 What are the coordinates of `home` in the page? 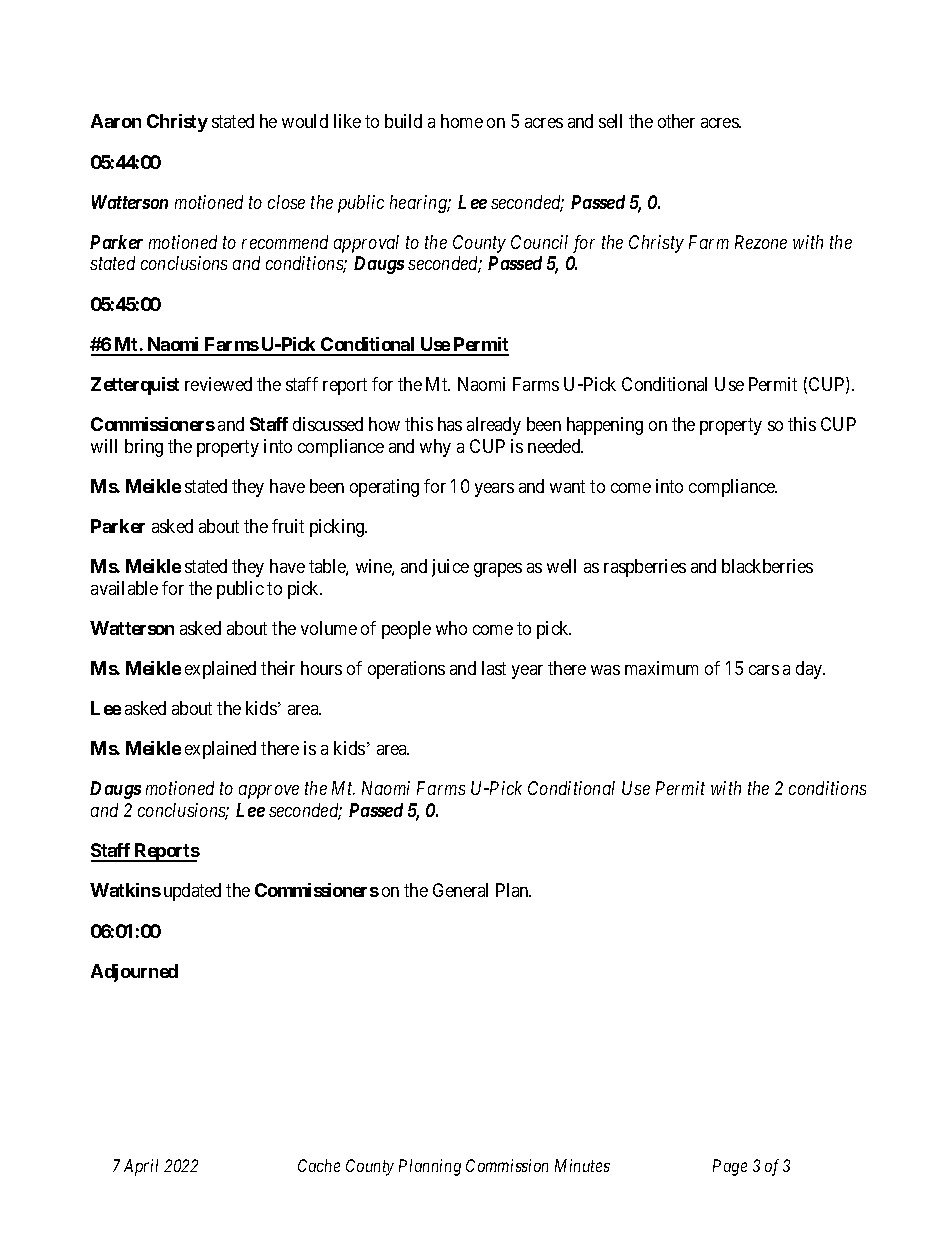 It's located at (462, 121).
